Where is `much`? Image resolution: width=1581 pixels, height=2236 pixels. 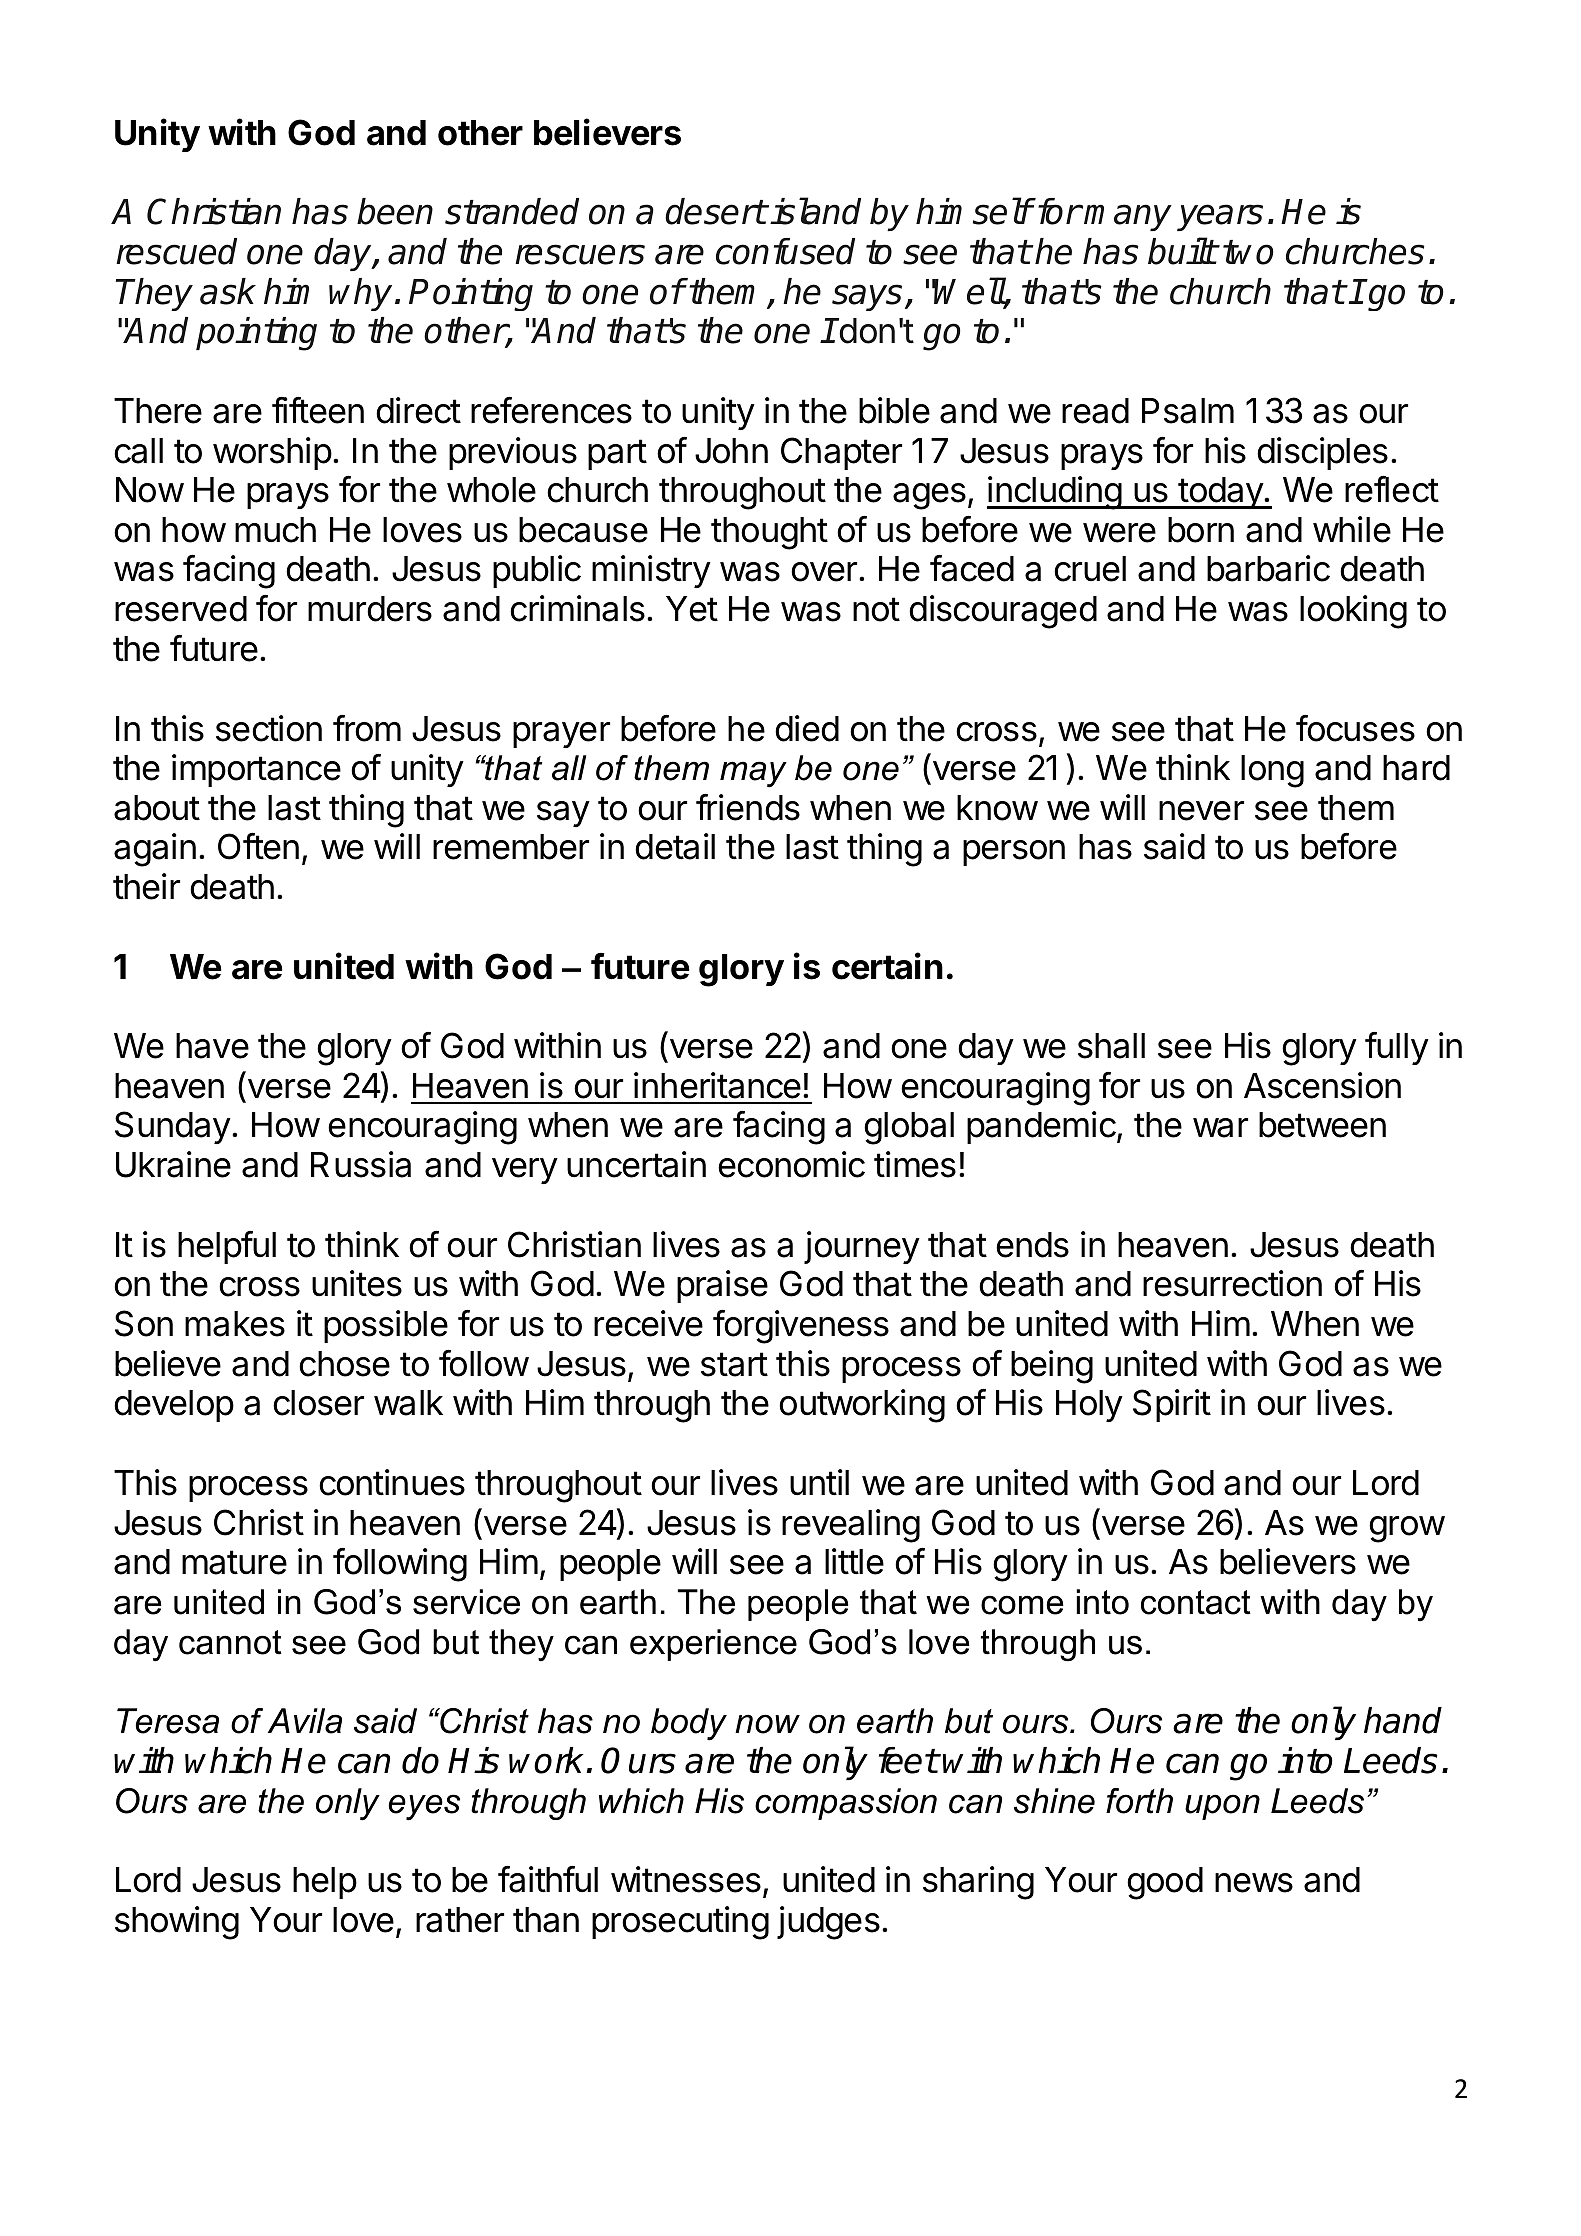
much is located at coordinates (275, 530).
